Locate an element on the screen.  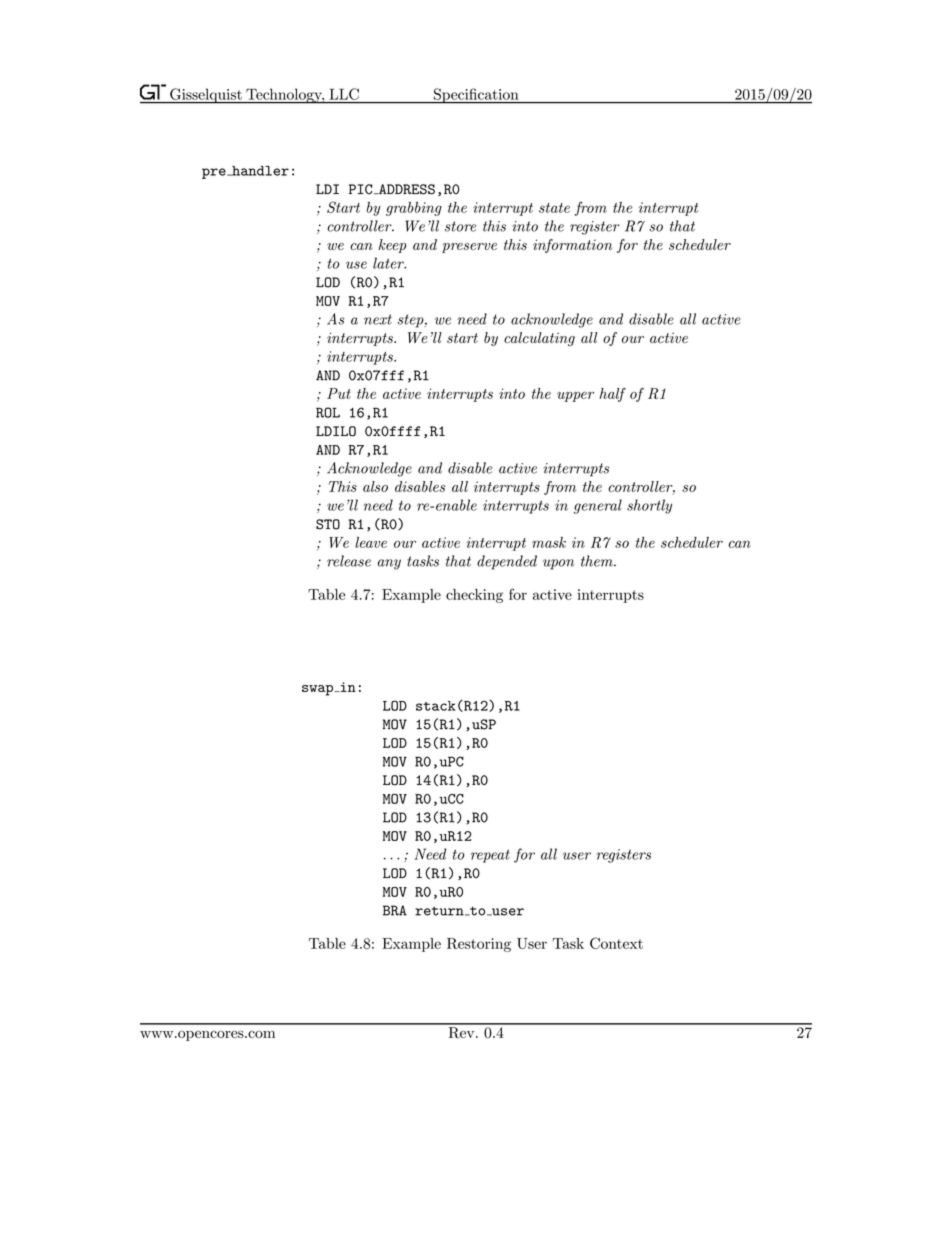
them is located at coordinates (598, 561).
